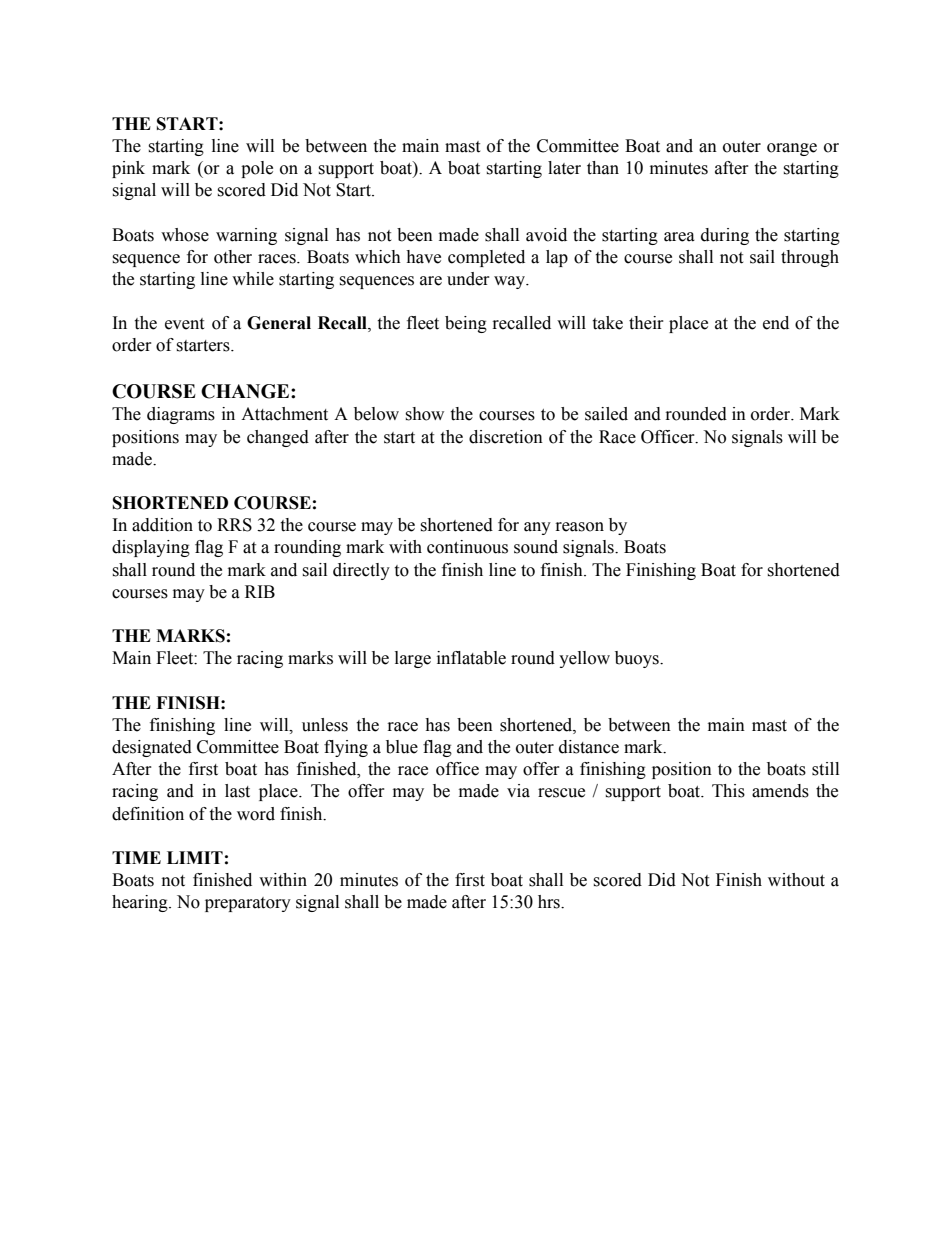 This page has height=1233, width=952. Describe the element at coordinates (506, 437) in the page. I see `discretion` at that location.
